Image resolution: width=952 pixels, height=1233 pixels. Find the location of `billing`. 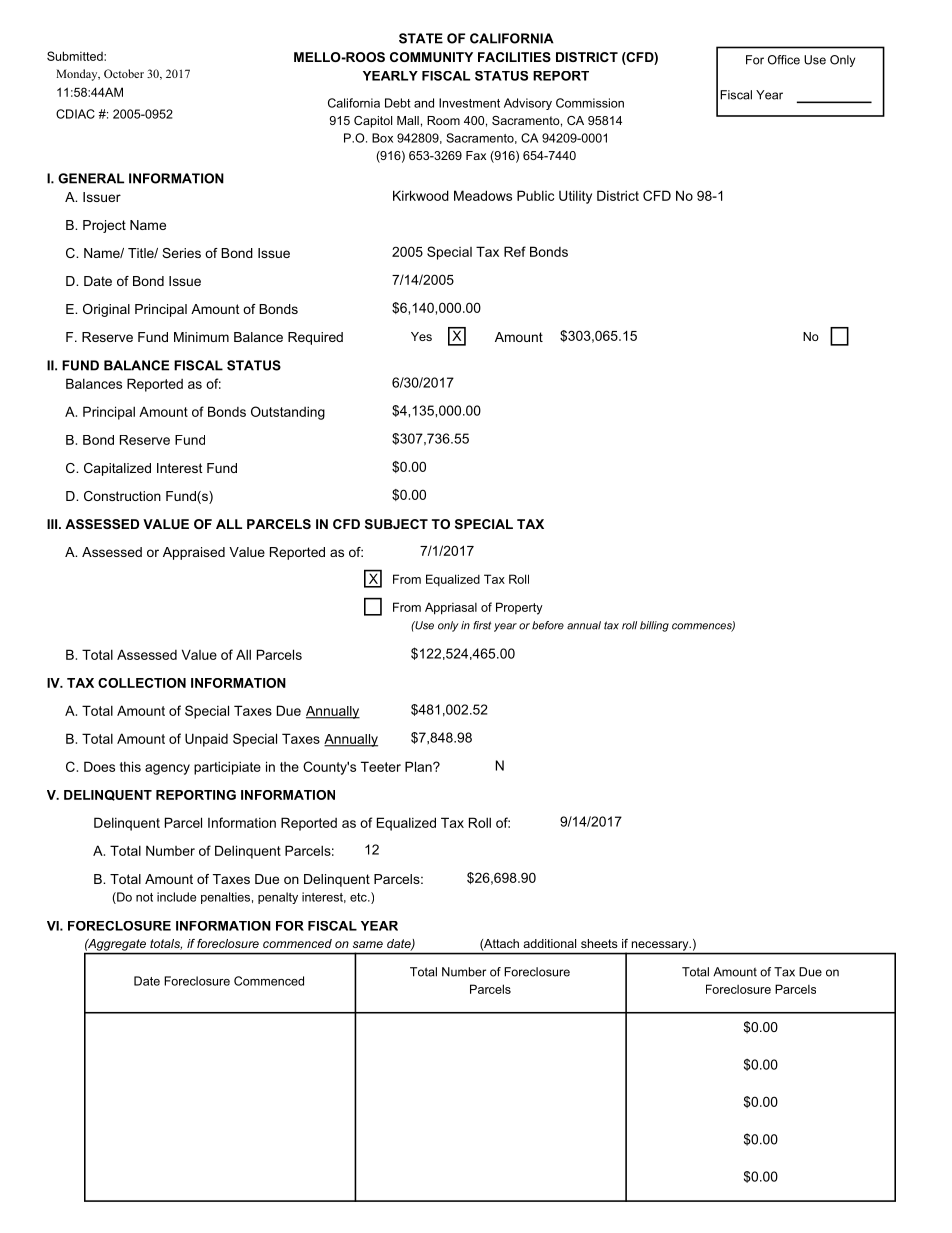

billing is located at coordinates (654, 626).
